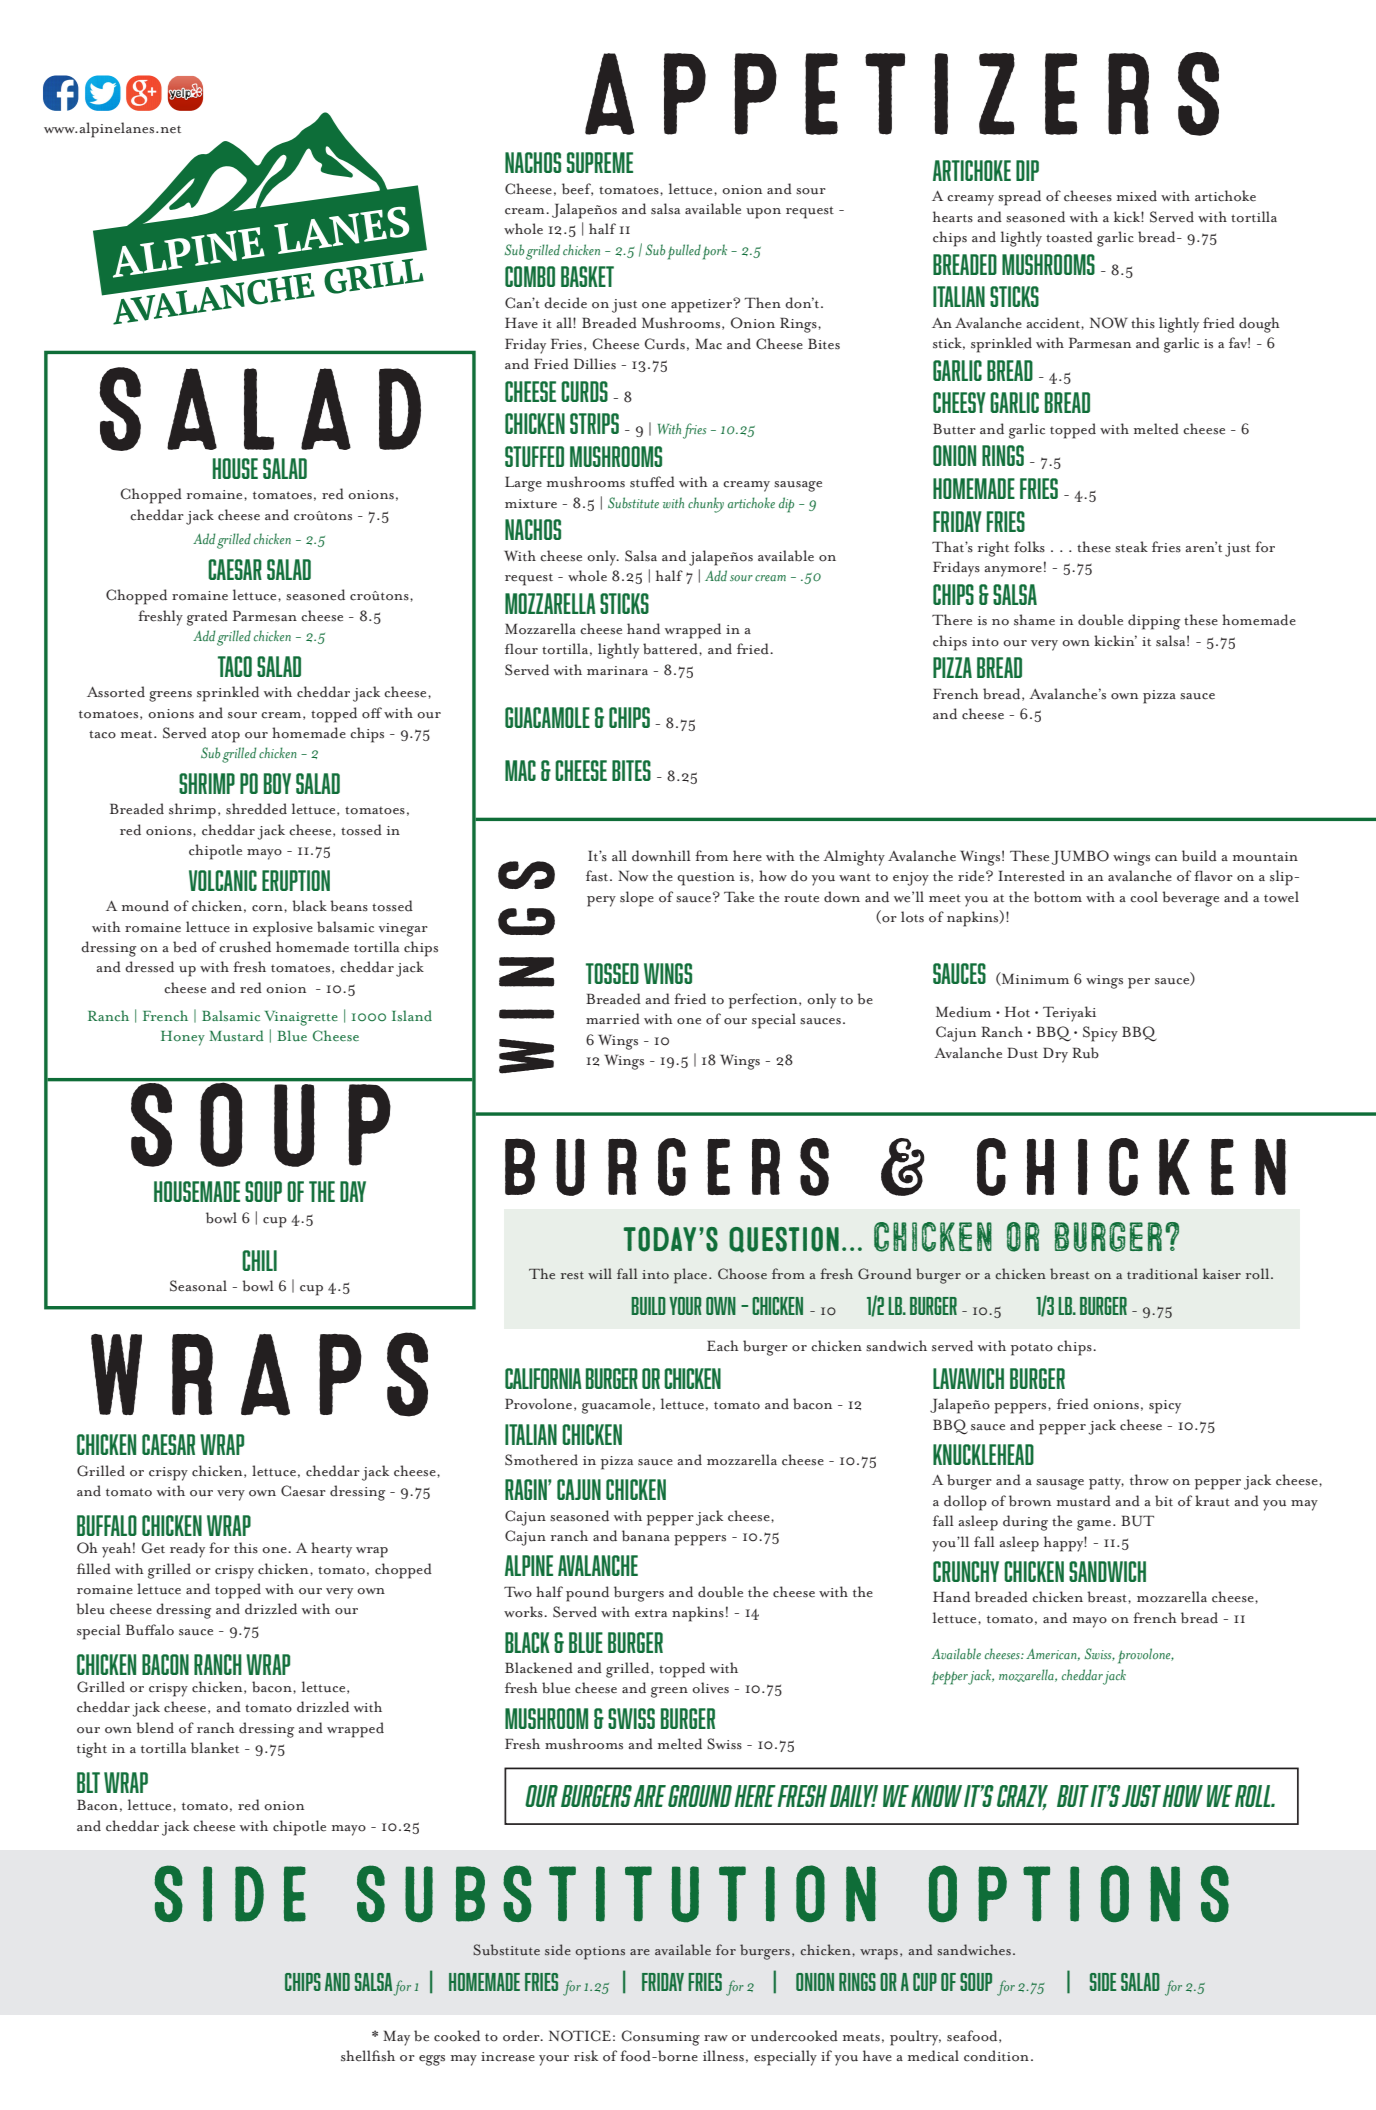 The height and width of the document is (2110, 1376). What do you see at coordinates (301, 1018) in the document?
I see `Vinaigrette` at bounding box center [301, 1018].
